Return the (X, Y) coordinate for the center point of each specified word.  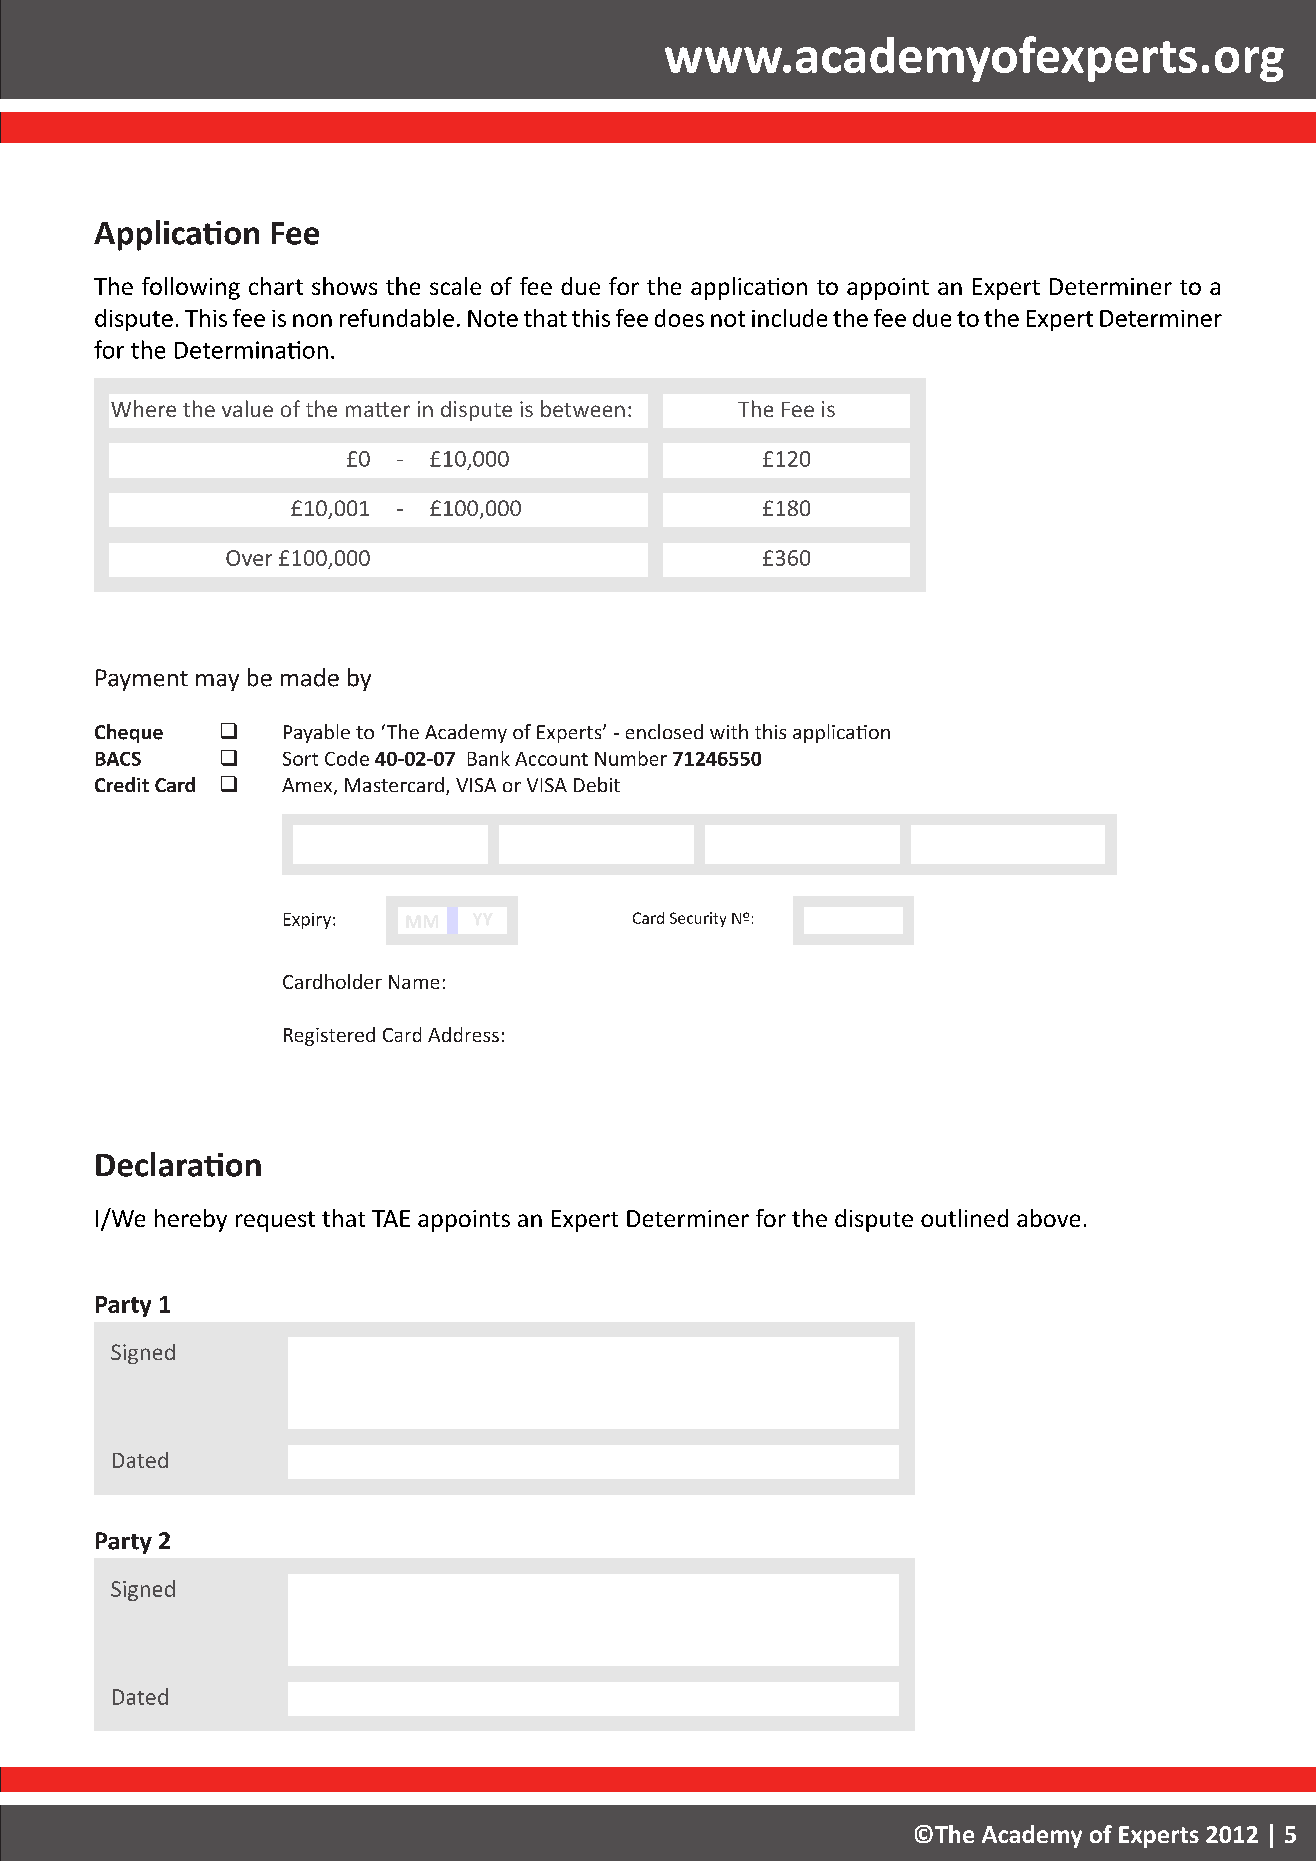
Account (551, 759)
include (789, 318)
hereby (191, 1220)
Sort (300, 759)
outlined (964, 1218)
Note (493, 318)
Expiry (309, 921)
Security (698, 919)
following (191, 288)
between (583, 408)
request (275, 1221)
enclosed (664, 731)
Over (249, 558)
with (729, 731)
